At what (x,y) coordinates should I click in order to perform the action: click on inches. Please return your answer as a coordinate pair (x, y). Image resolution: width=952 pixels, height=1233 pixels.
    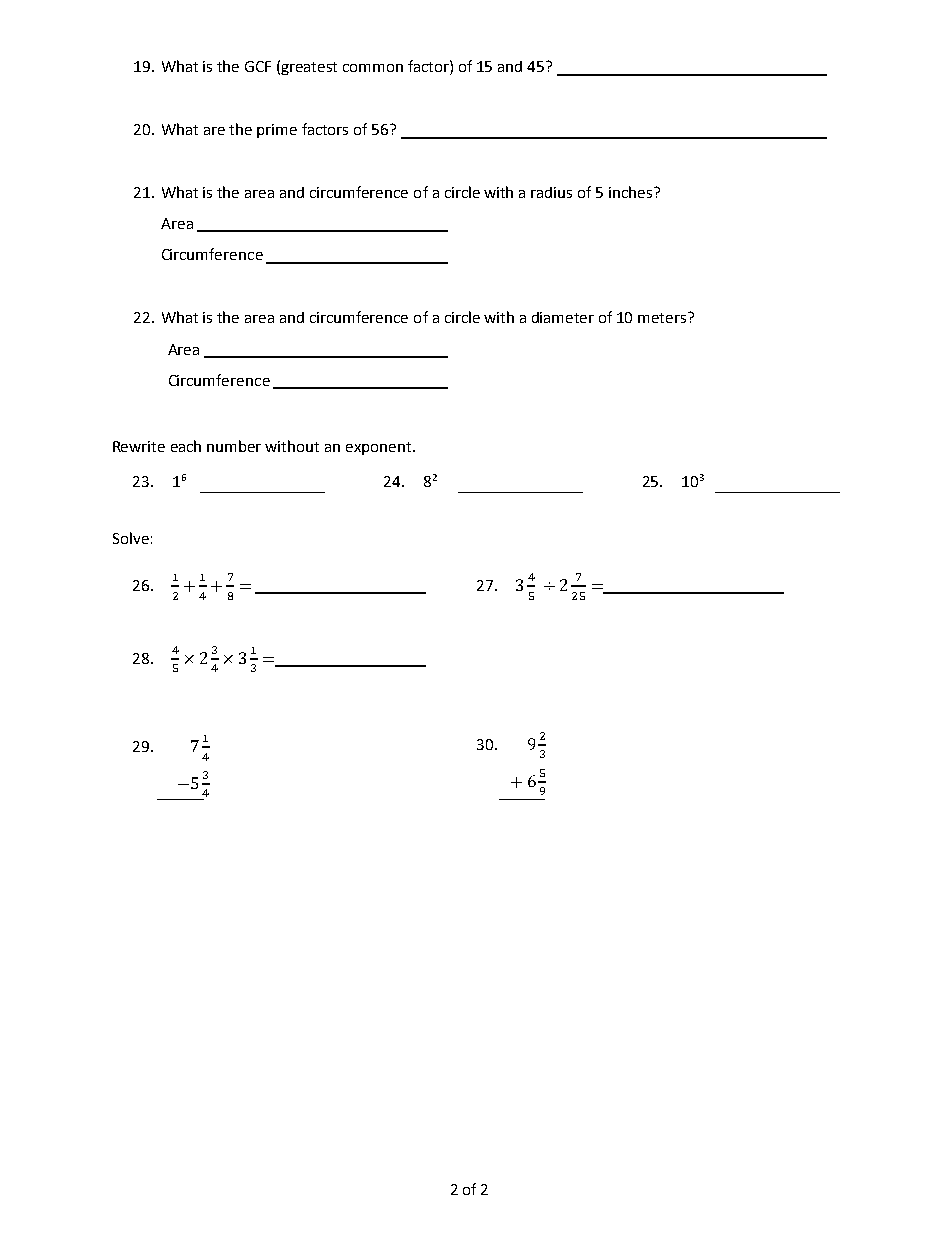
    Looking at the image, I should click on (632, 192).
